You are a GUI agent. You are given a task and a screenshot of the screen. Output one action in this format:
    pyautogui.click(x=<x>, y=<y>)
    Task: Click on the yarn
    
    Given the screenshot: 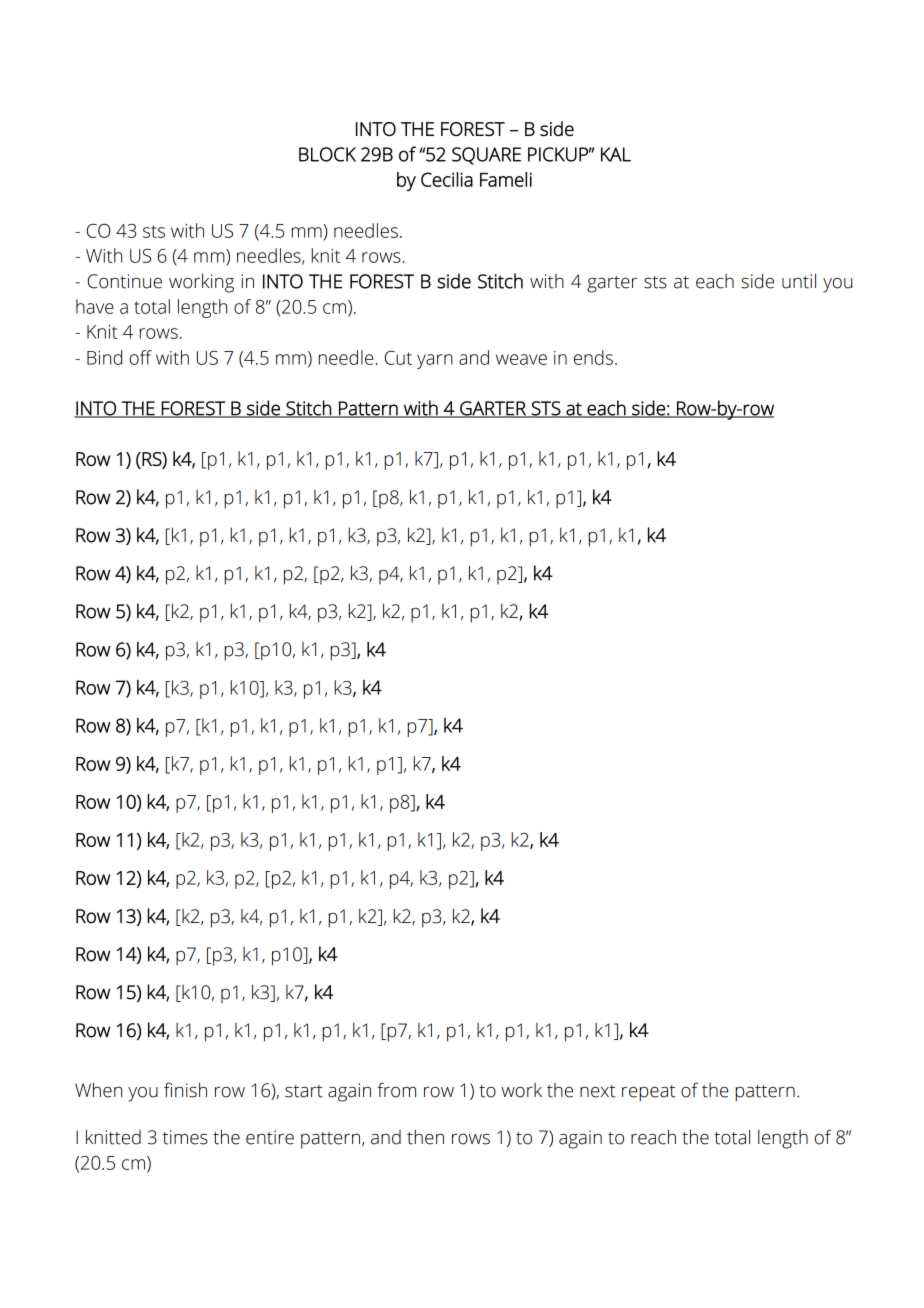 What is the action you would take?
    pyautogui.click(x=435, y=361)
